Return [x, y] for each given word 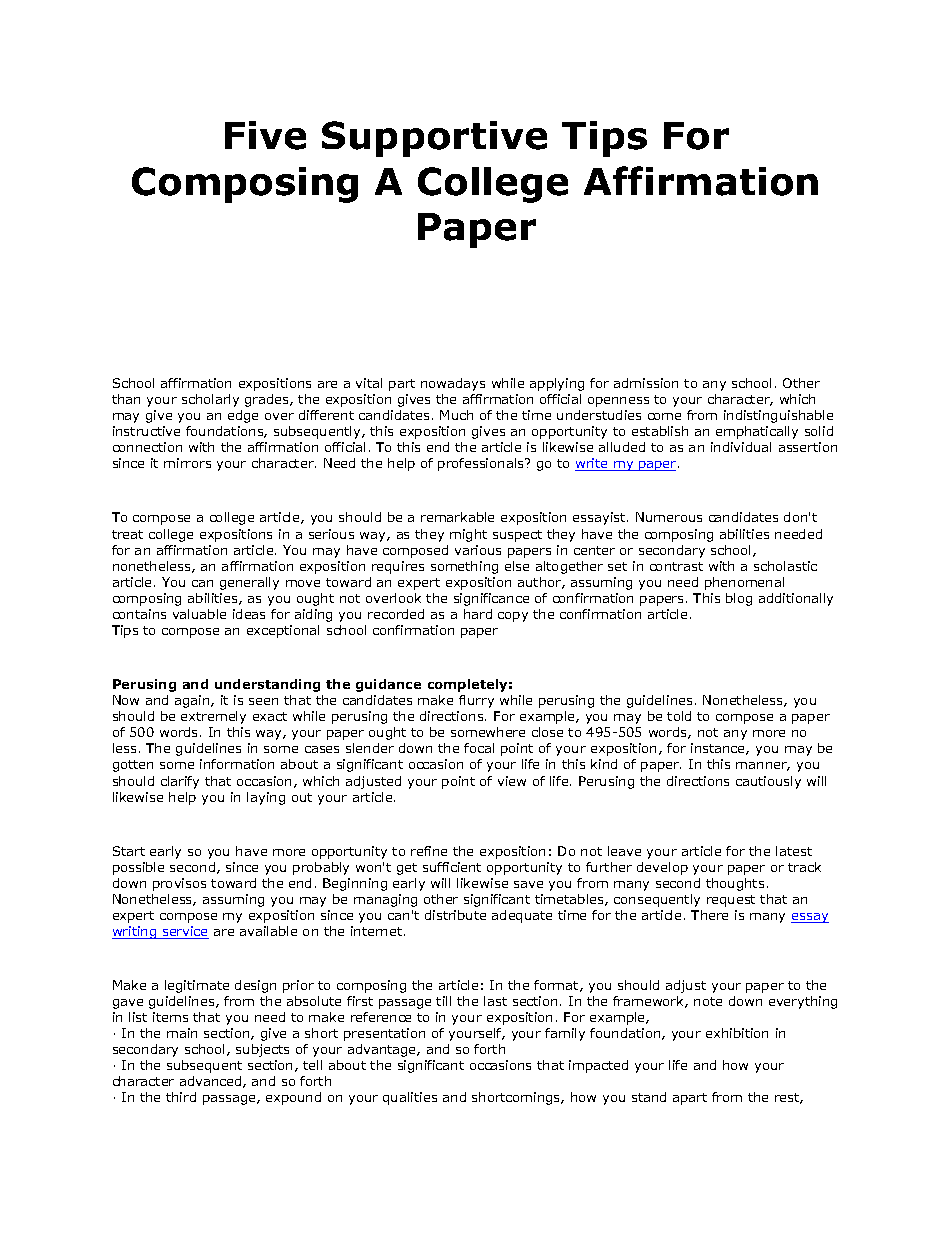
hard [478, 614]
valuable [199, 614]
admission [646, 383]
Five [265, 135]
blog [739, 599]
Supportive [434, 139]
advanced [212, 1082]
